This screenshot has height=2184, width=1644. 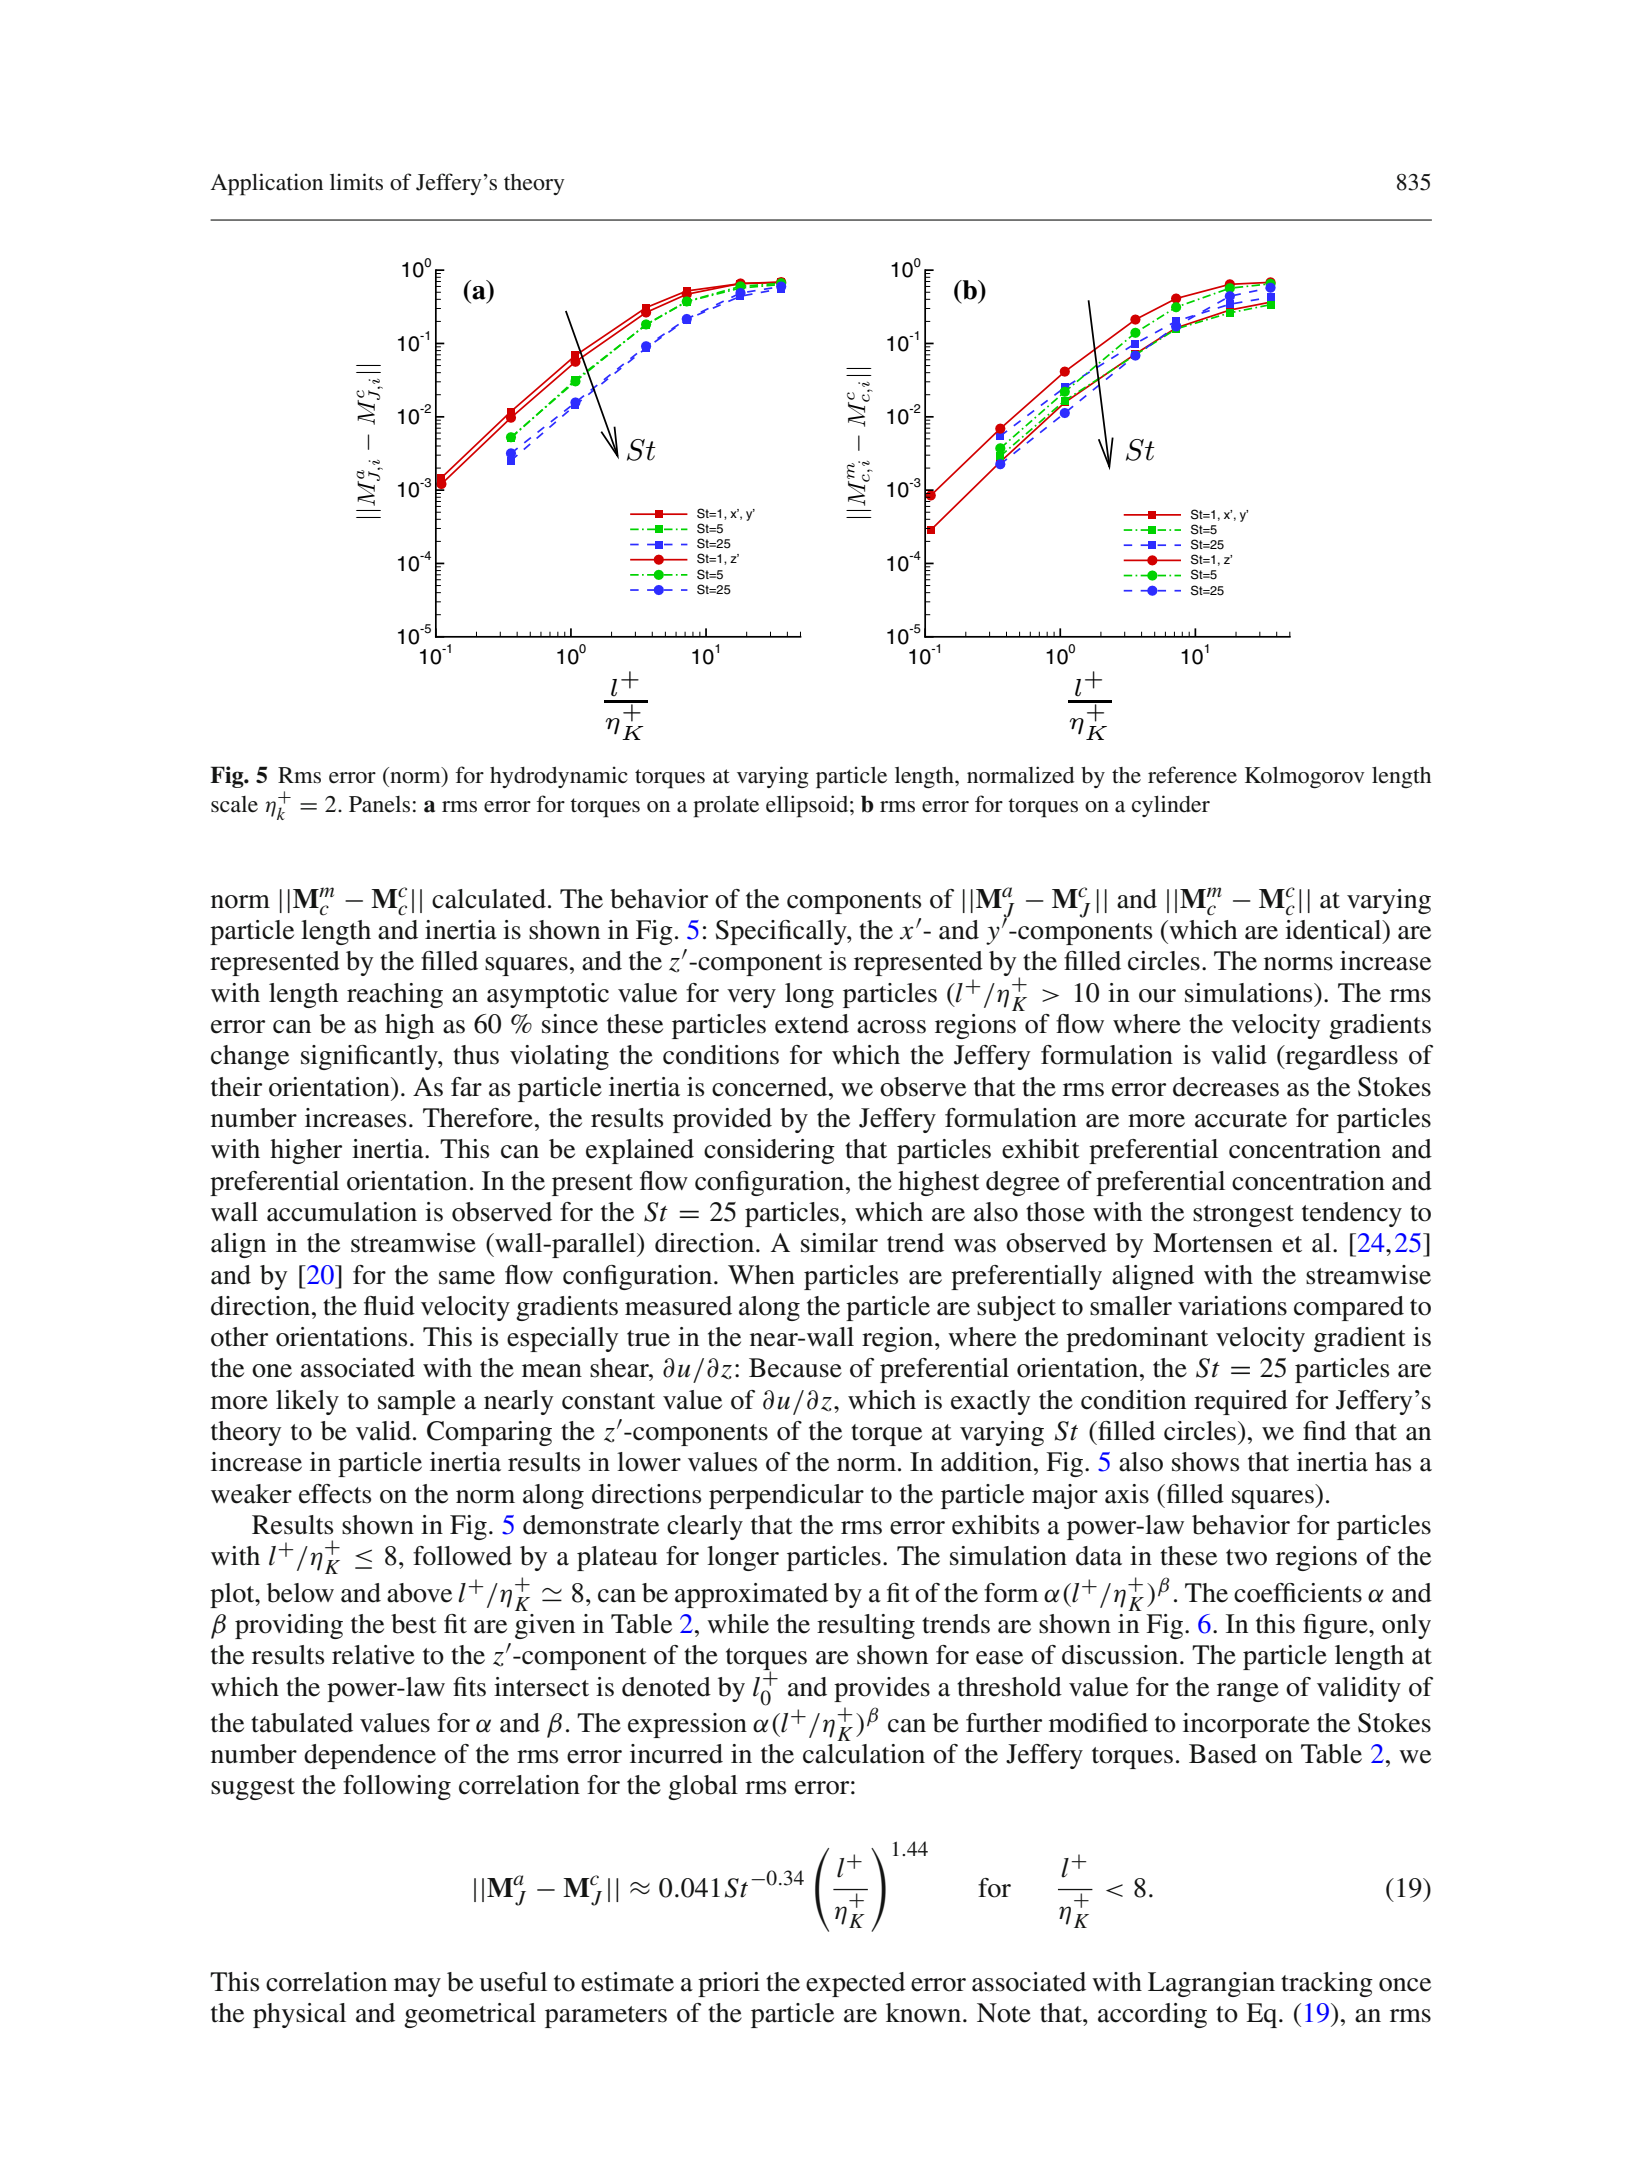 What do you see at coordinates (466, 1087) in the screenshot?
I see `far` at bounding box center [466, 1087].
